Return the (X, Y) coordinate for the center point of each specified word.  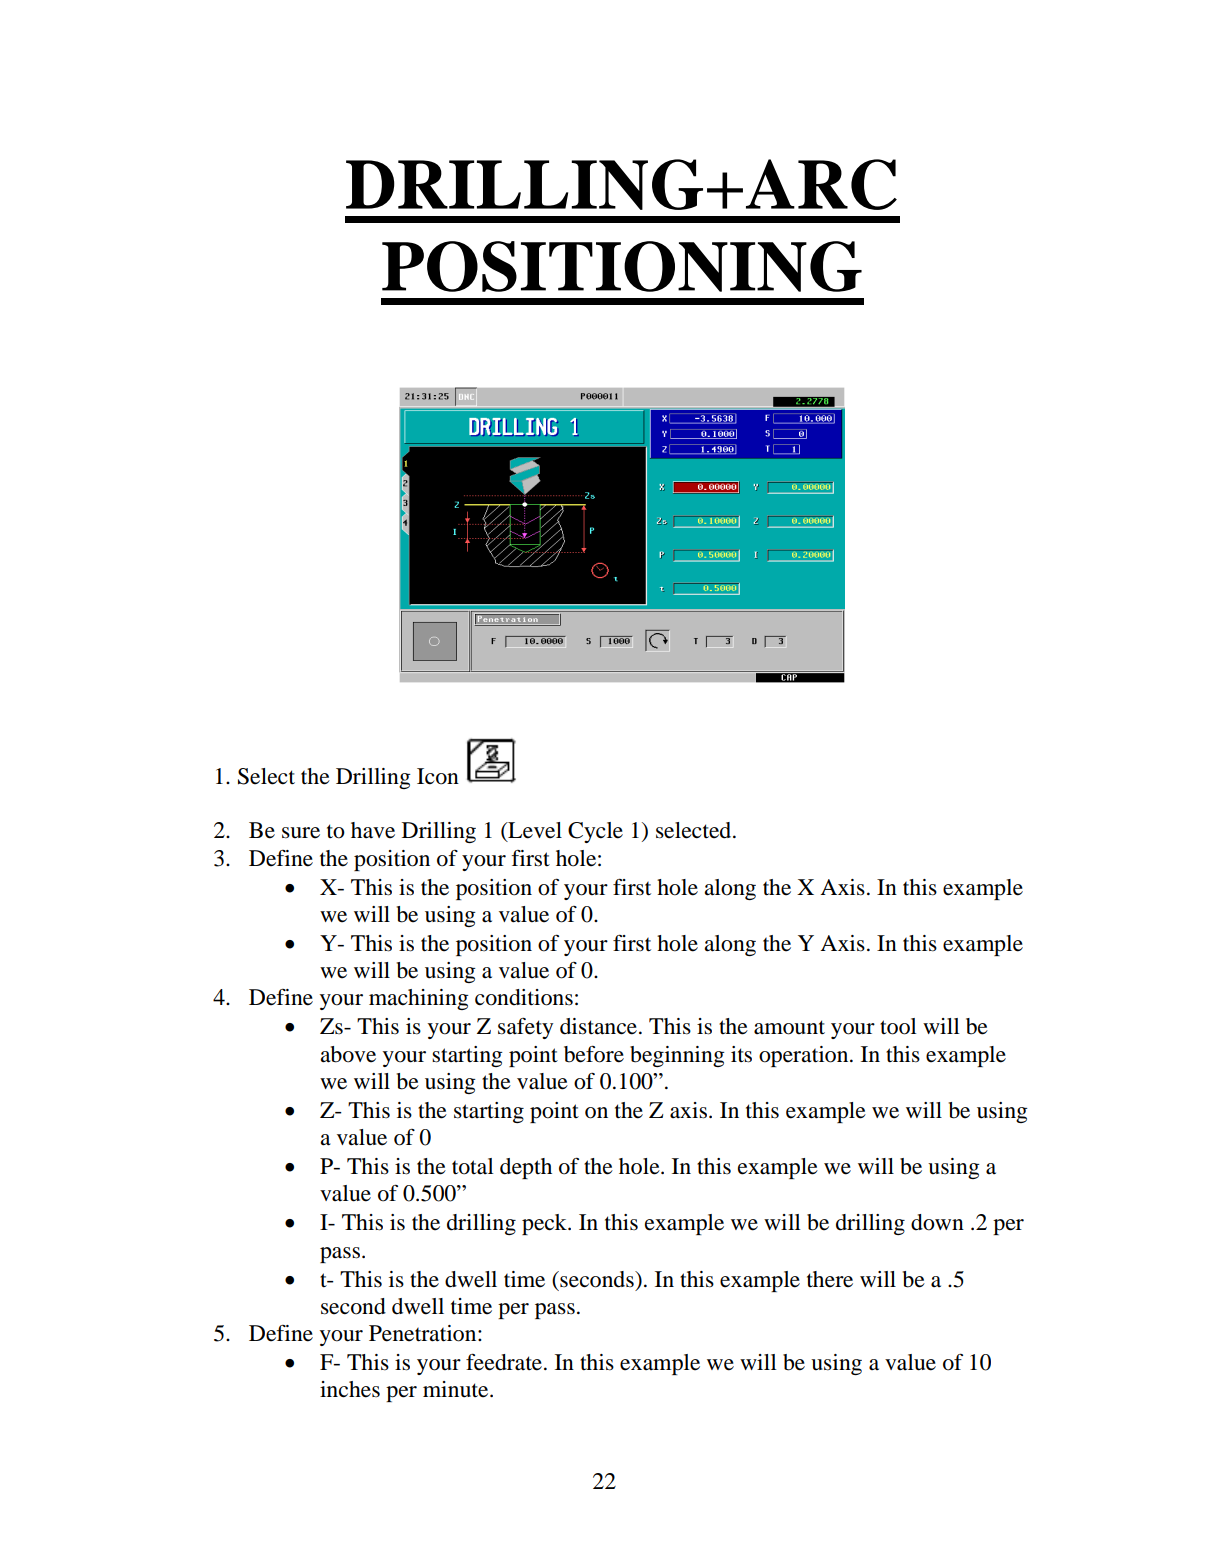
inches (350, 1389)
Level (534, 831)
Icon (438, 776)
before (594, 1054)
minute (457, 1389)
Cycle (595, 832)
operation (805, 1056)
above (348, 1054)
